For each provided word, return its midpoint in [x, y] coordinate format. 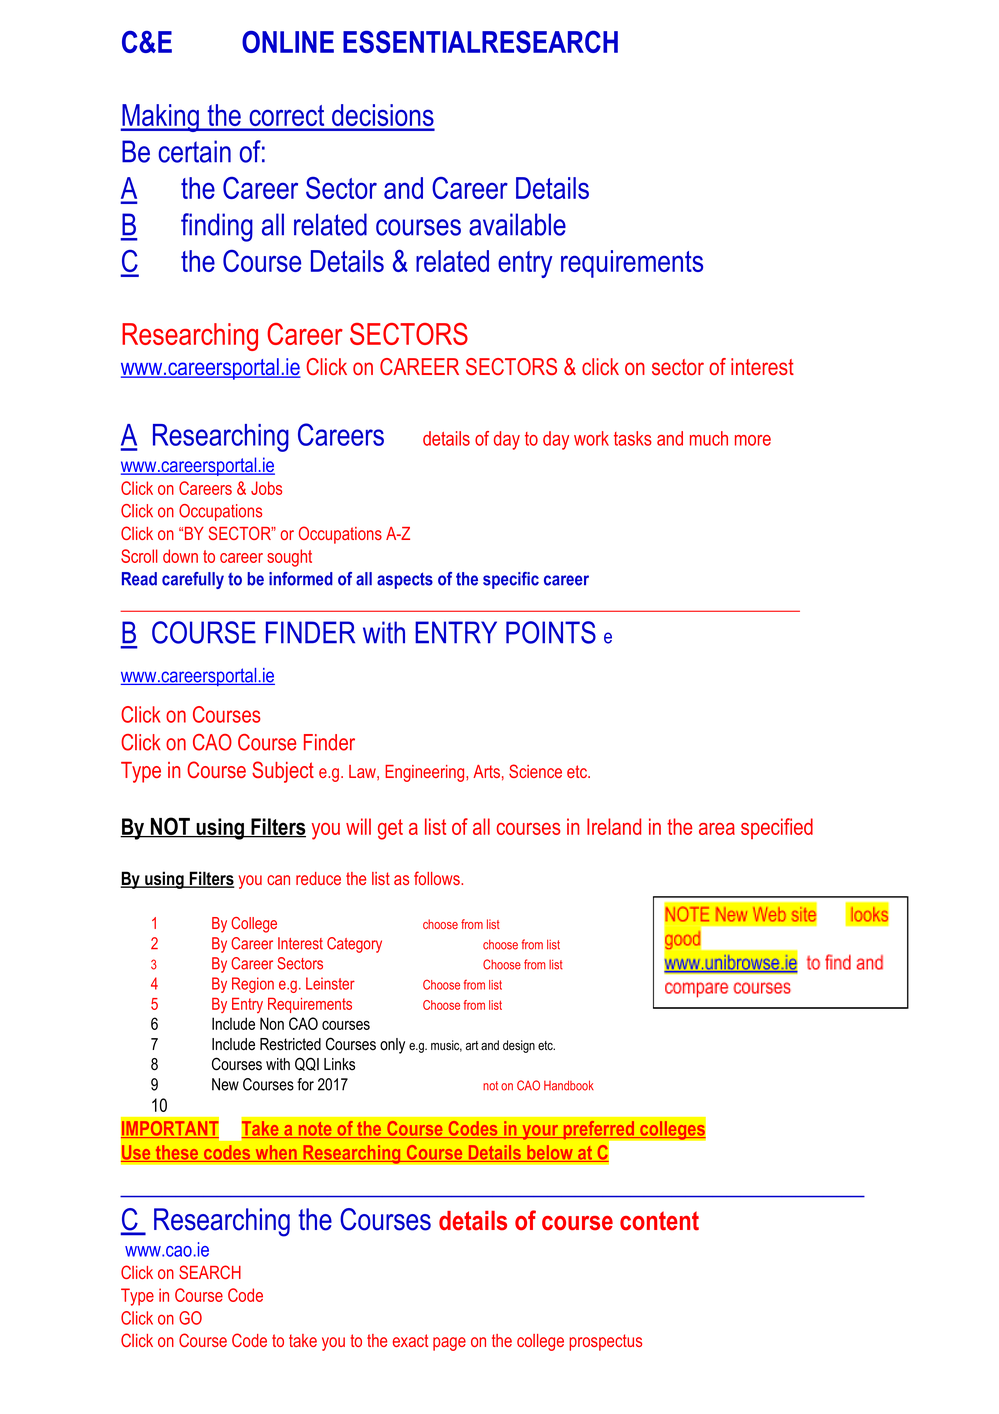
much [709, 438]
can [278, 880]
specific [511, 580]
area [717, 829]
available [517, 224]
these [177, 1153]
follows [438, 878]
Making [160, 118]
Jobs [266, 488]
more [753, 440]
